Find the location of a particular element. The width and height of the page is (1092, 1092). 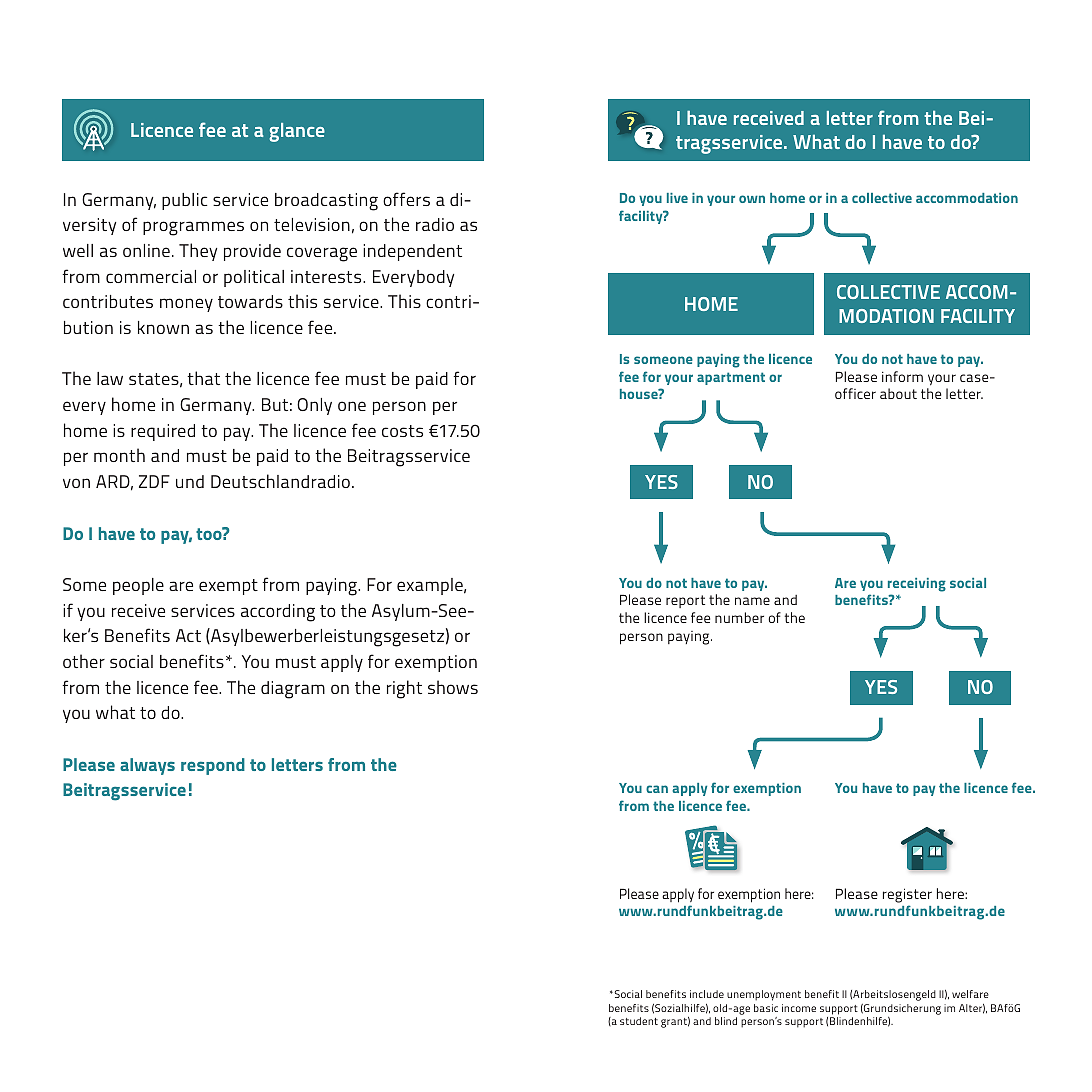

live is located at coordinates (677, 198).
